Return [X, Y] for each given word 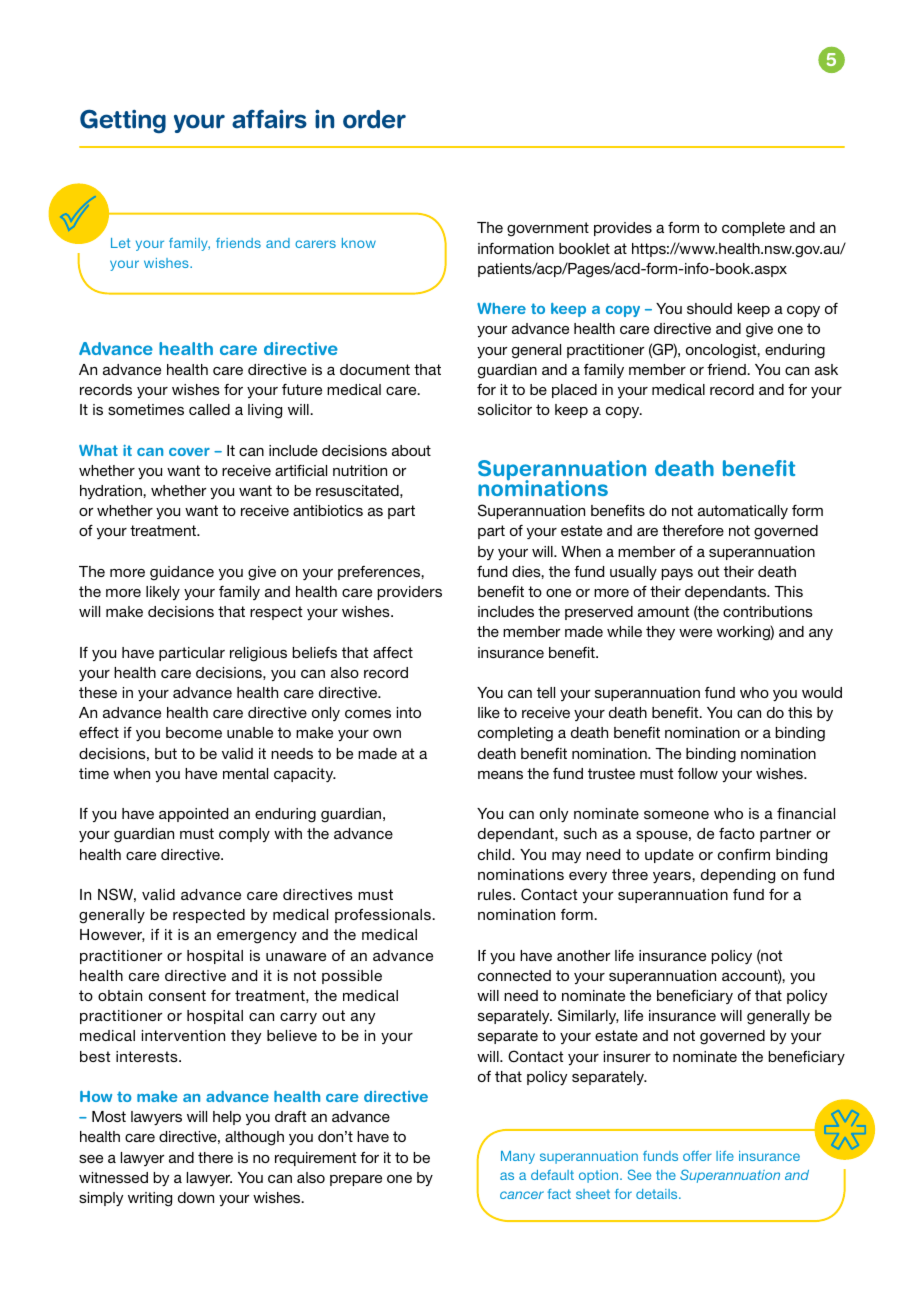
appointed [193, 815]
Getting [123, 121]
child [495, 854]
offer [697, 1156]
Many [518, 1157]
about [411, 450]
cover [189, 452]
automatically [743, 512]
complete [753, 229]
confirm [744, 854]
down [196, 1197]
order [374, 119]
